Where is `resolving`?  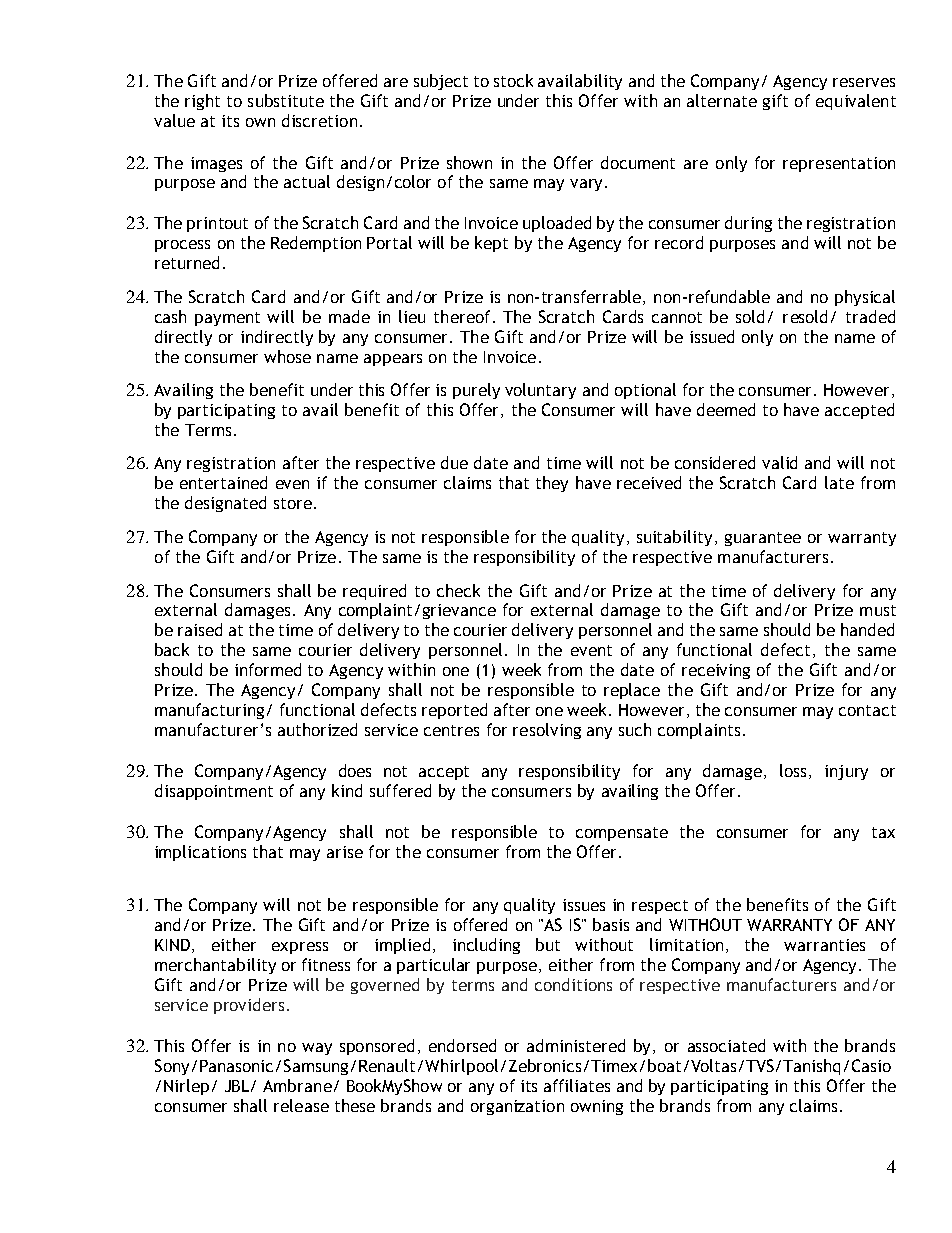
resolving is located at coordinates (547, 731).
